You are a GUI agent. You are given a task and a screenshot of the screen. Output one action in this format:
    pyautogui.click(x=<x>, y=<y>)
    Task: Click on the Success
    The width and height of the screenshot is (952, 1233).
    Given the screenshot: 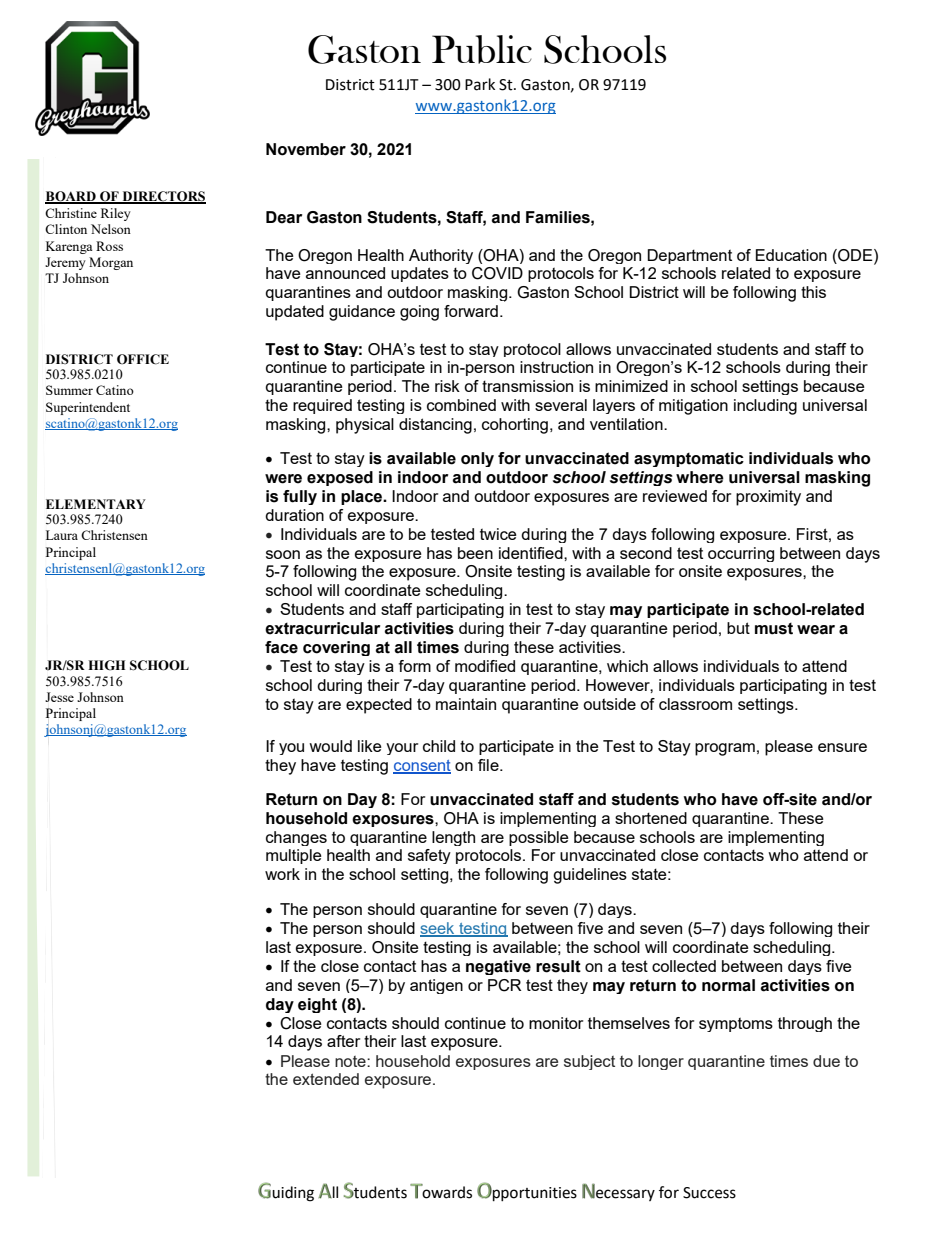 What is the action you would take?
    pyautogui.click(x=709, y=1193)
